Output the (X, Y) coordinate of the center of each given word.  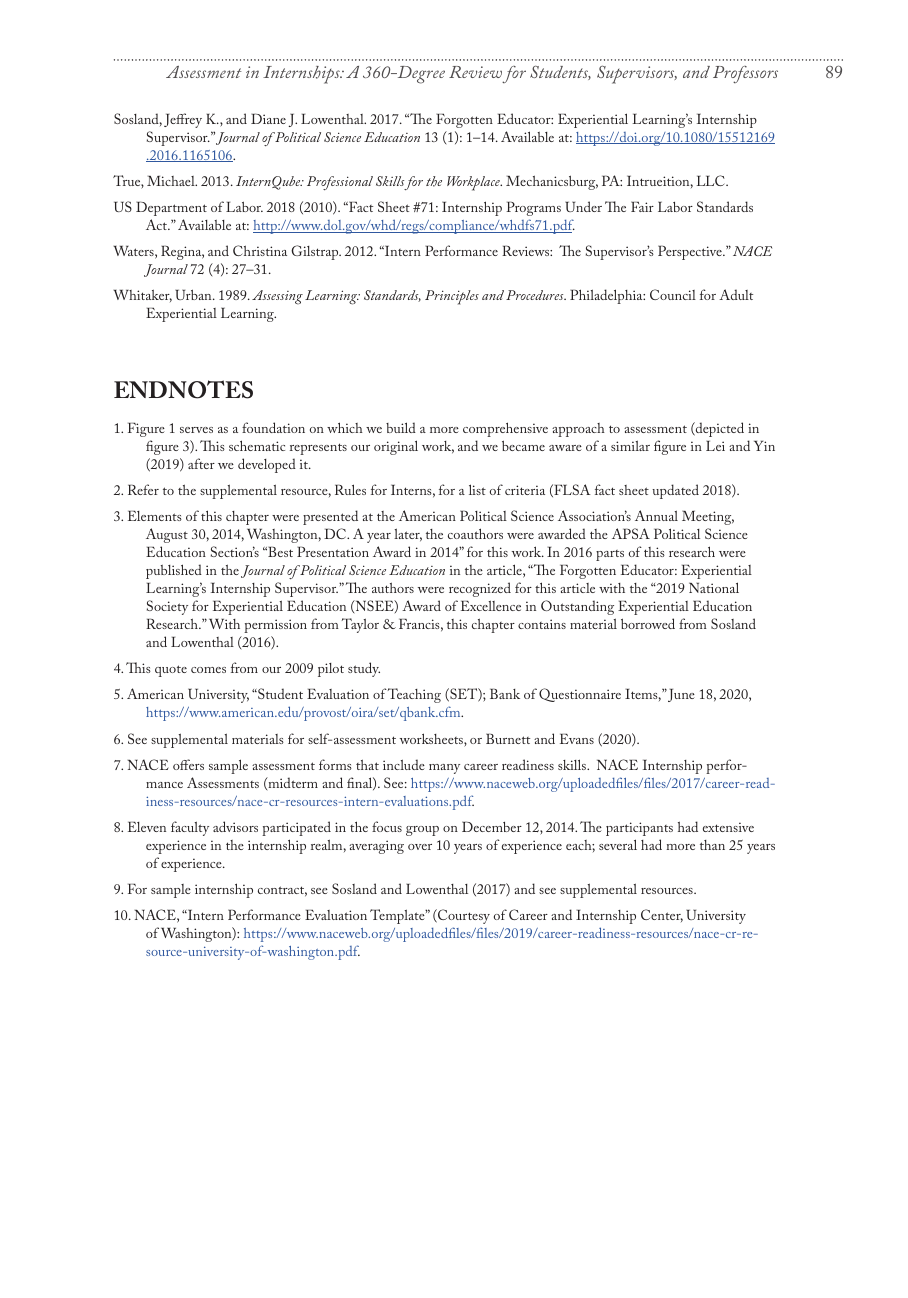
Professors (745, 74)
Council (673, 294)
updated (675, 491)
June (681, 695)
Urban (194, 294)
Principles (452, 297)
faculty (190, 828)
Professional (340, 183)
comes (208, 670)
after (201, 463)
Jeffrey (183, 120)
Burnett (508, 738)
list (477, 489)
